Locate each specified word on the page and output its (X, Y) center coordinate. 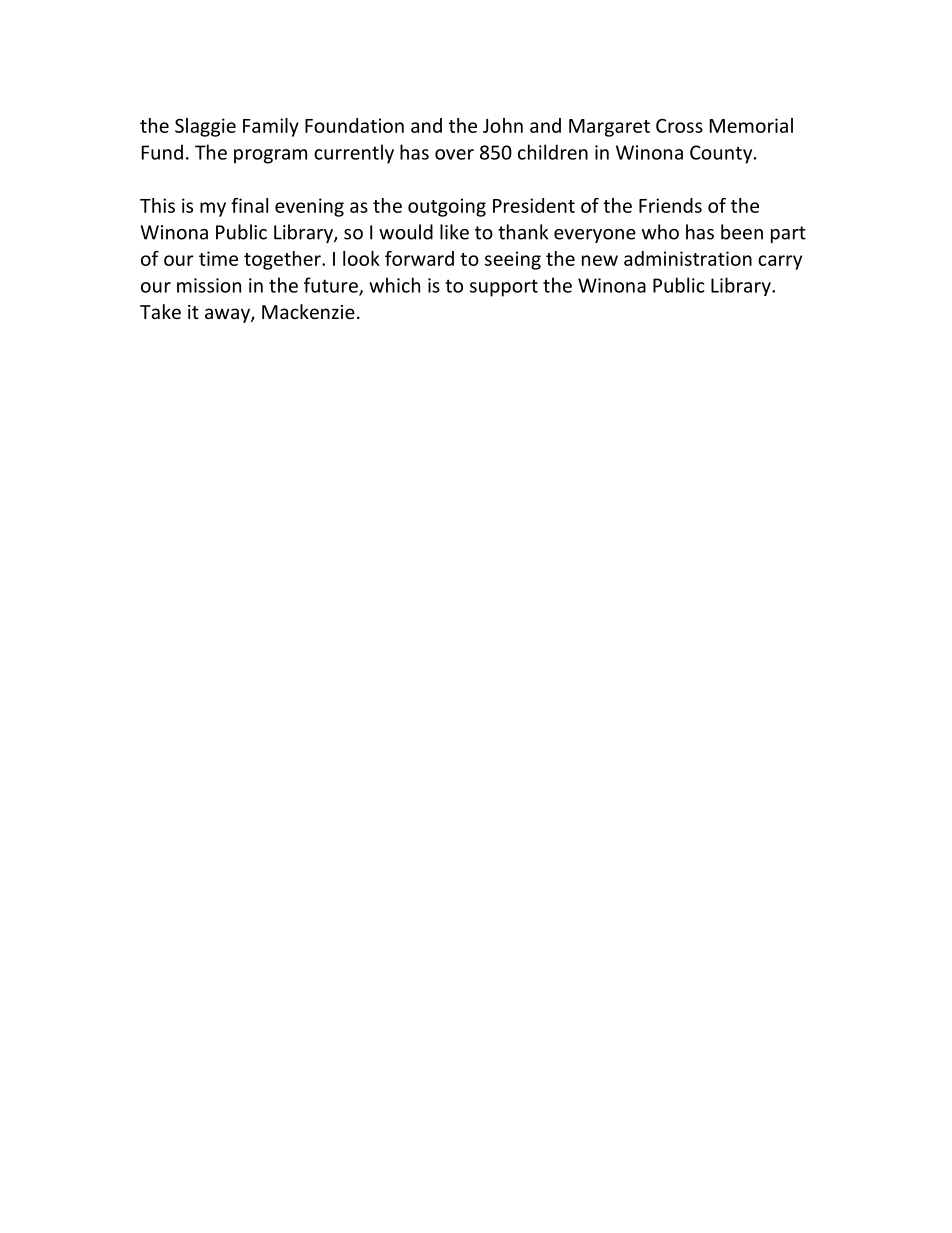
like (454, 232)
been (742, 232)
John (503, 125)
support (504, 288)
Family (271, 127)
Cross (679, 125)
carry (780, 262)
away (228, 315)
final (249, 205)
